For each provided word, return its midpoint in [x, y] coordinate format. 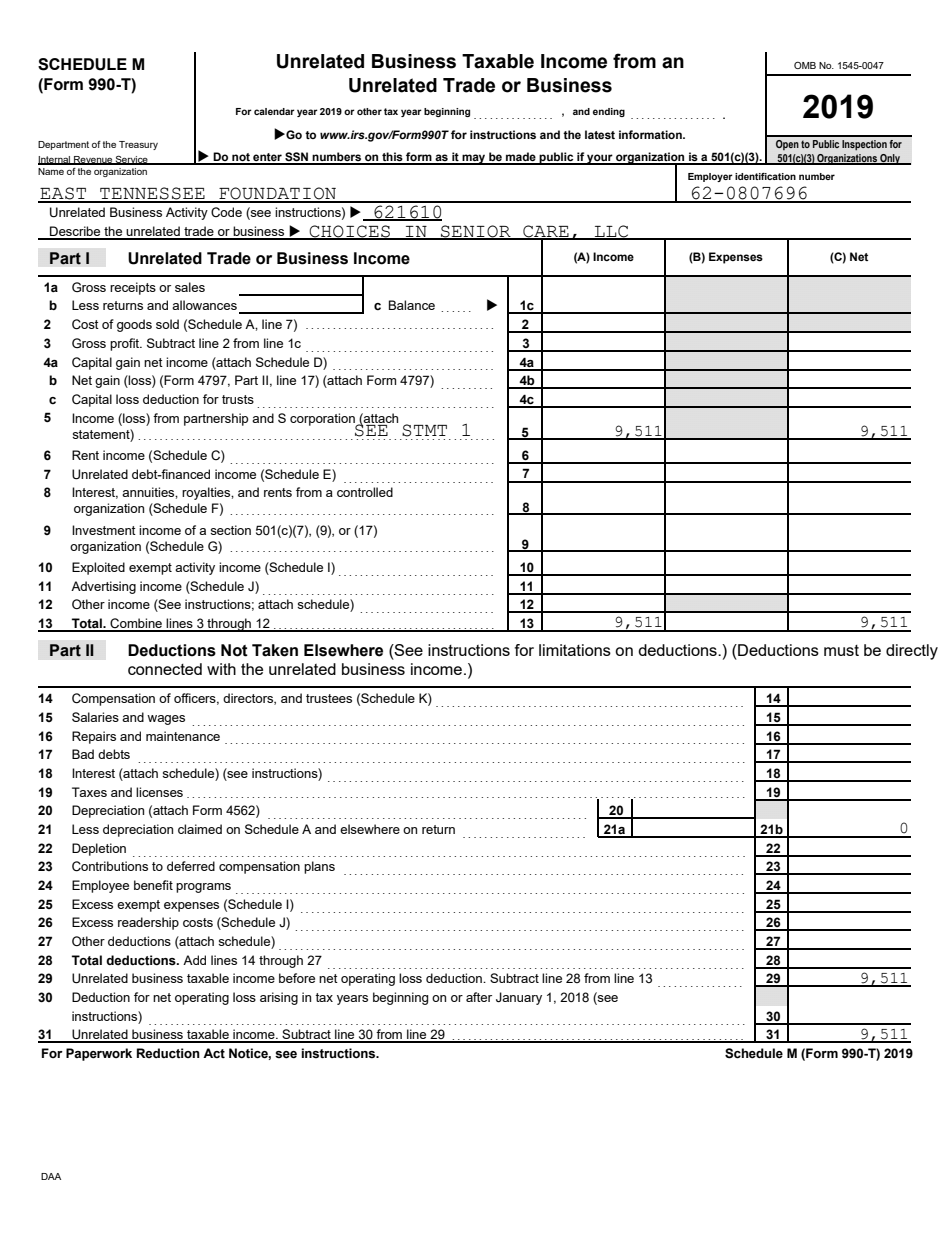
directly [912, 652]
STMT [424, 430]
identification [765, 176]
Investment [104, 530]
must [841, 650]
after [479, 997]
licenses [159, 792]
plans [319, 867]
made [521, 158]
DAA [51, 1176]
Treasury [138, 145]
